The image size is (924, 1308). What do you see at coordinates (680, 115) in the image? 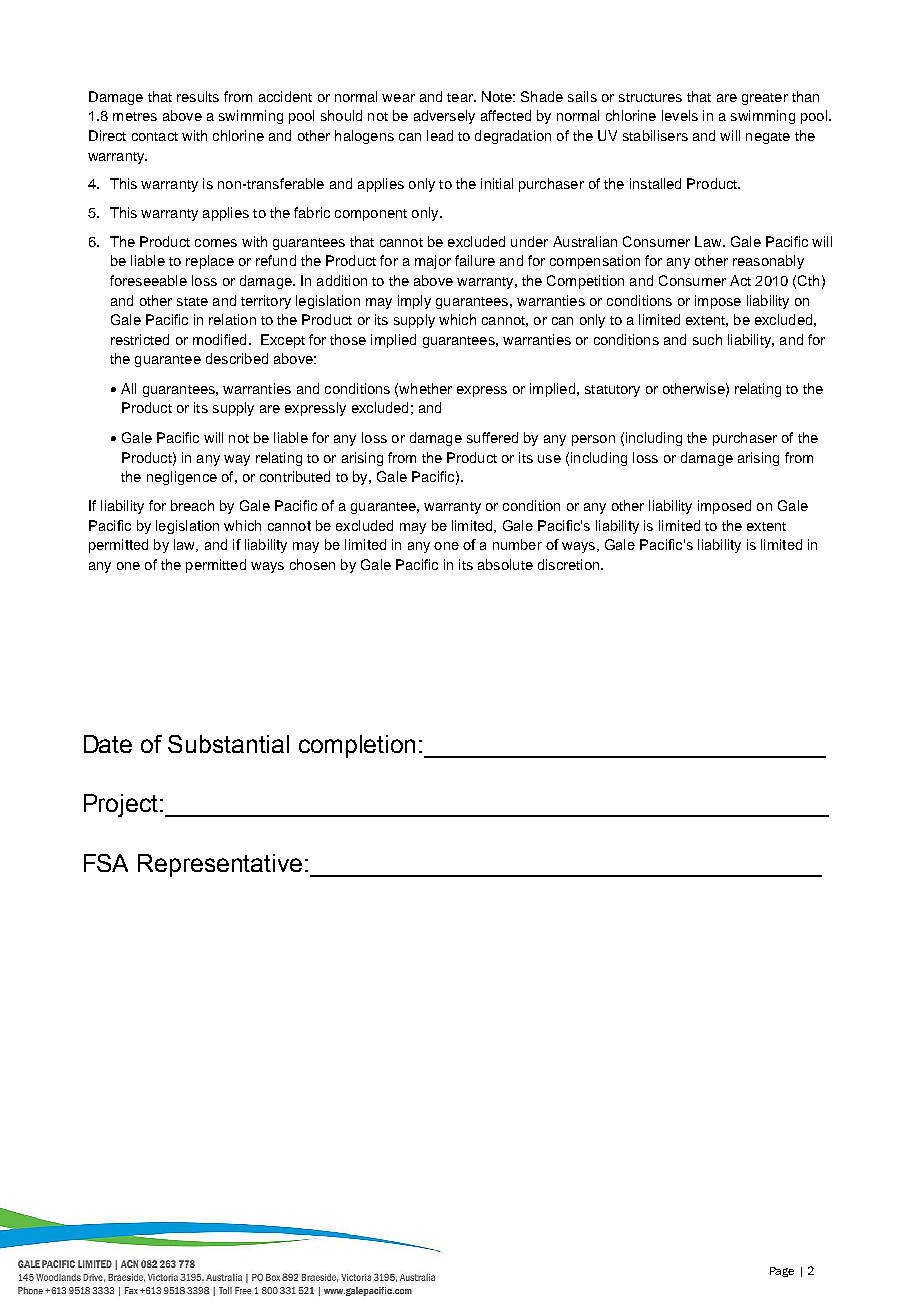
I see `levels` at bounding box center [680, 115].
